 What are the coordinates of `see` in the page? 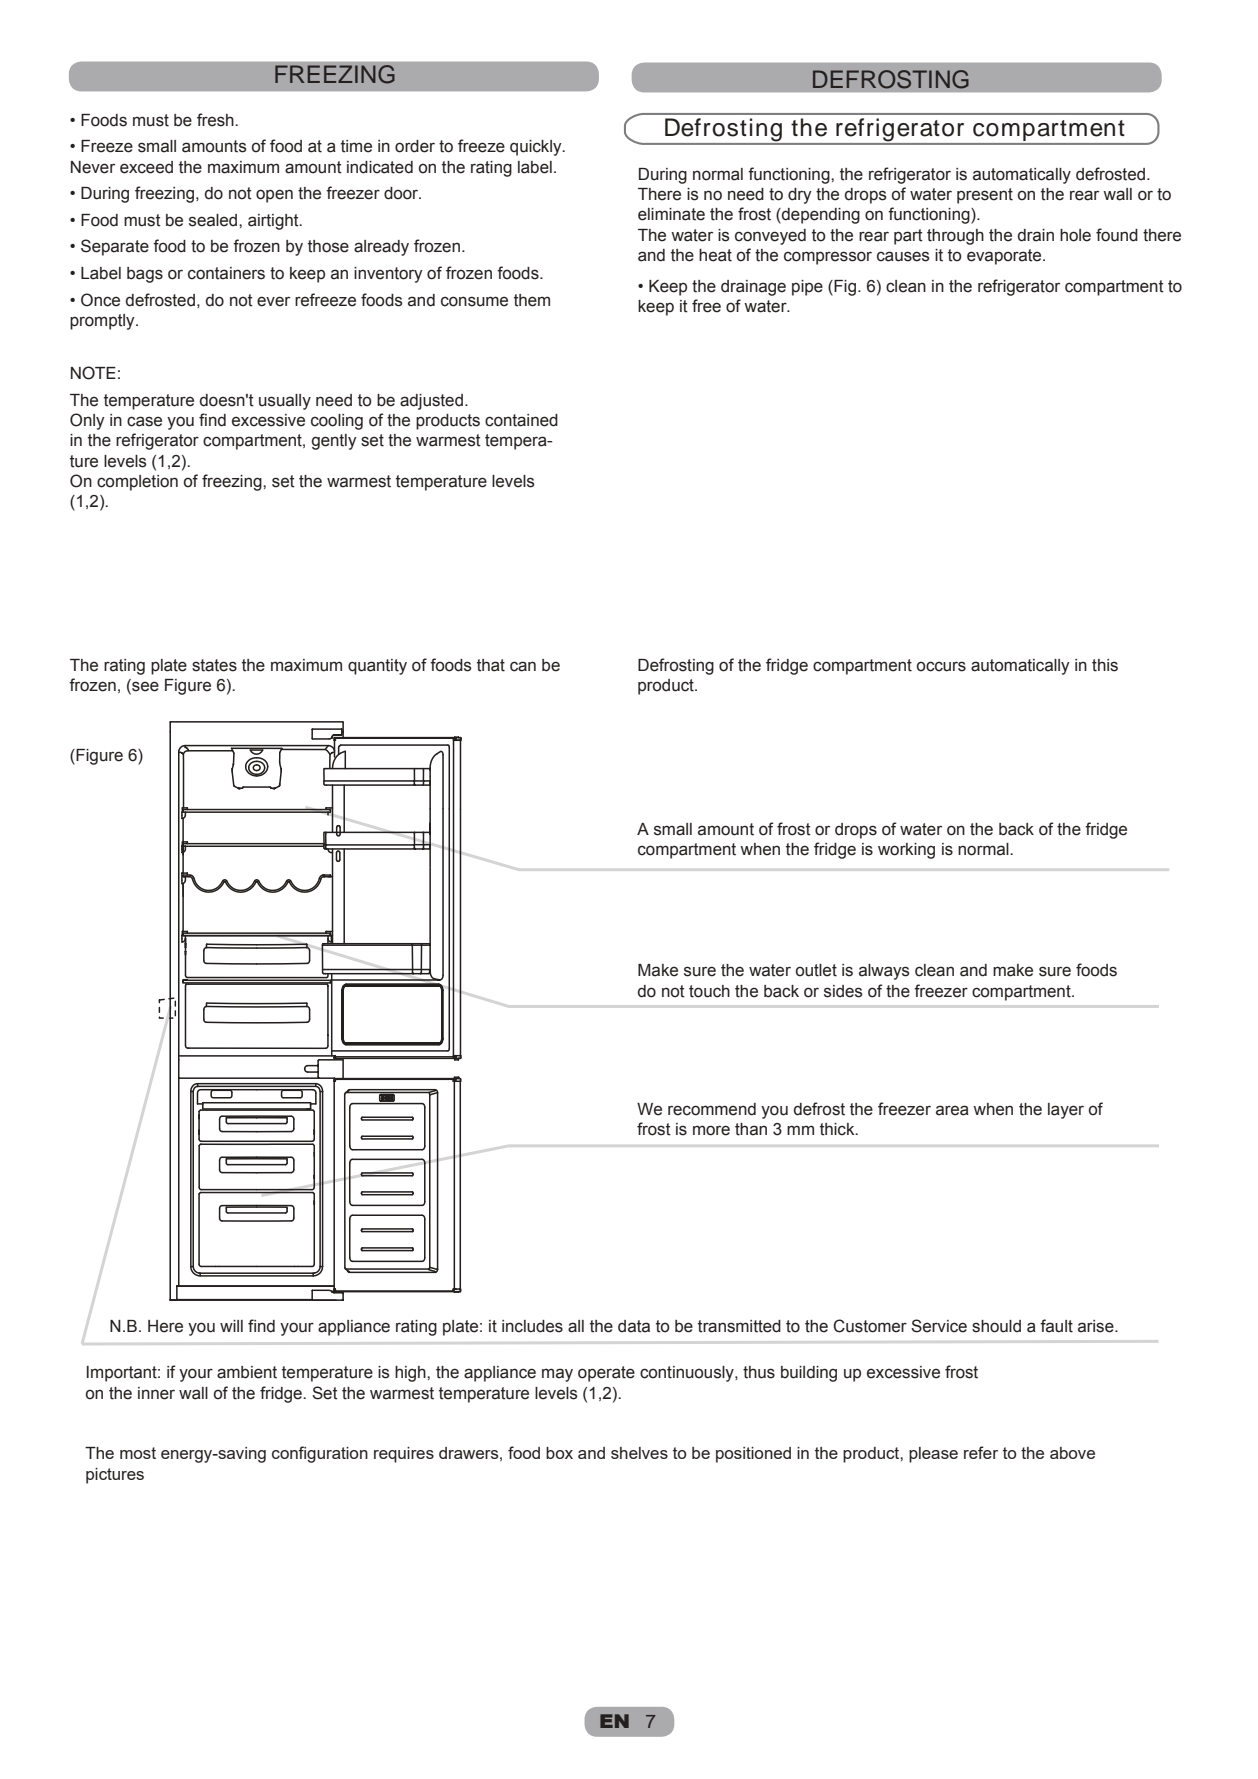 It's located at (144, 687).
